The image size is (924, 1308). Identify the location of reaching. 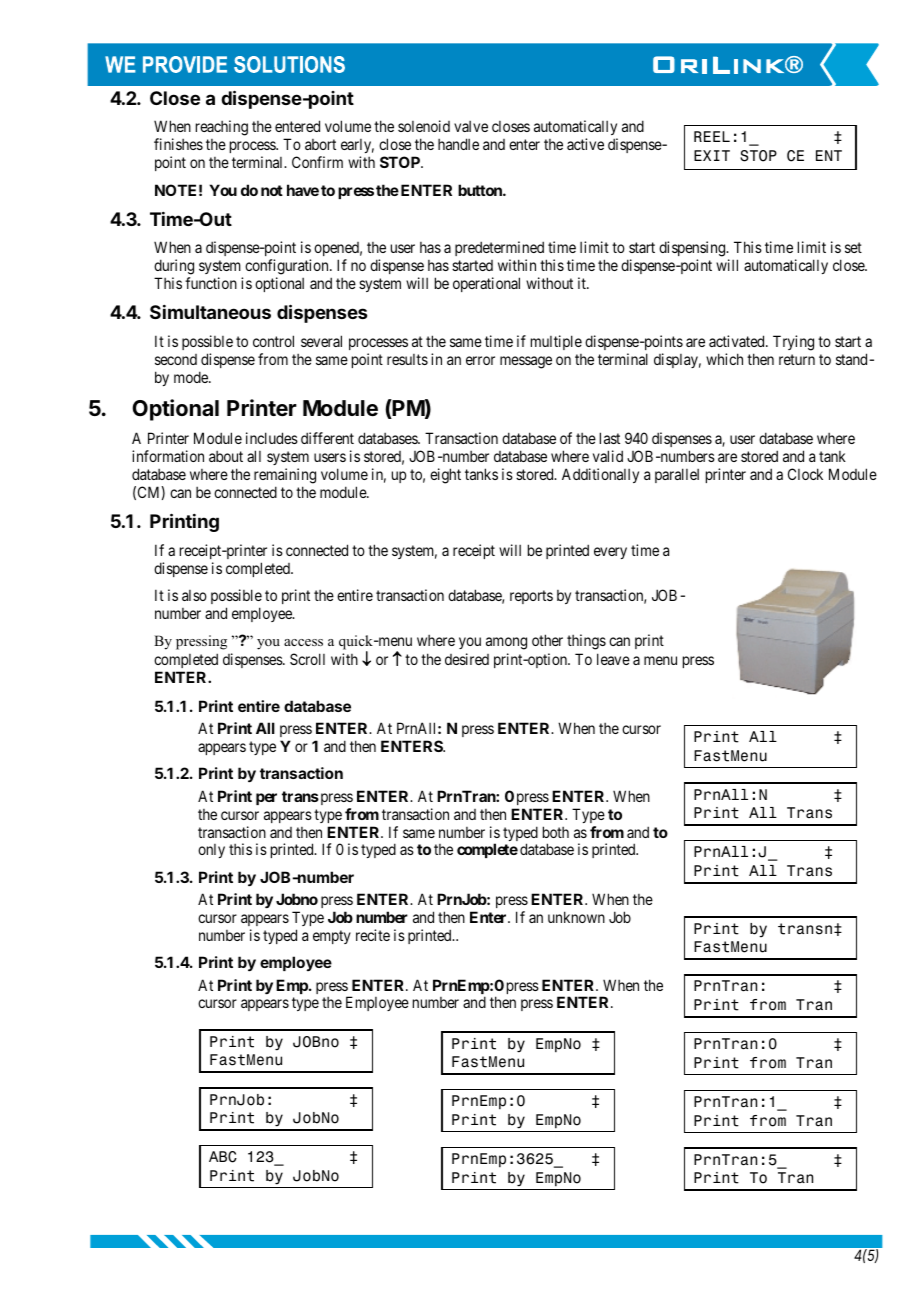
(222, 128).
